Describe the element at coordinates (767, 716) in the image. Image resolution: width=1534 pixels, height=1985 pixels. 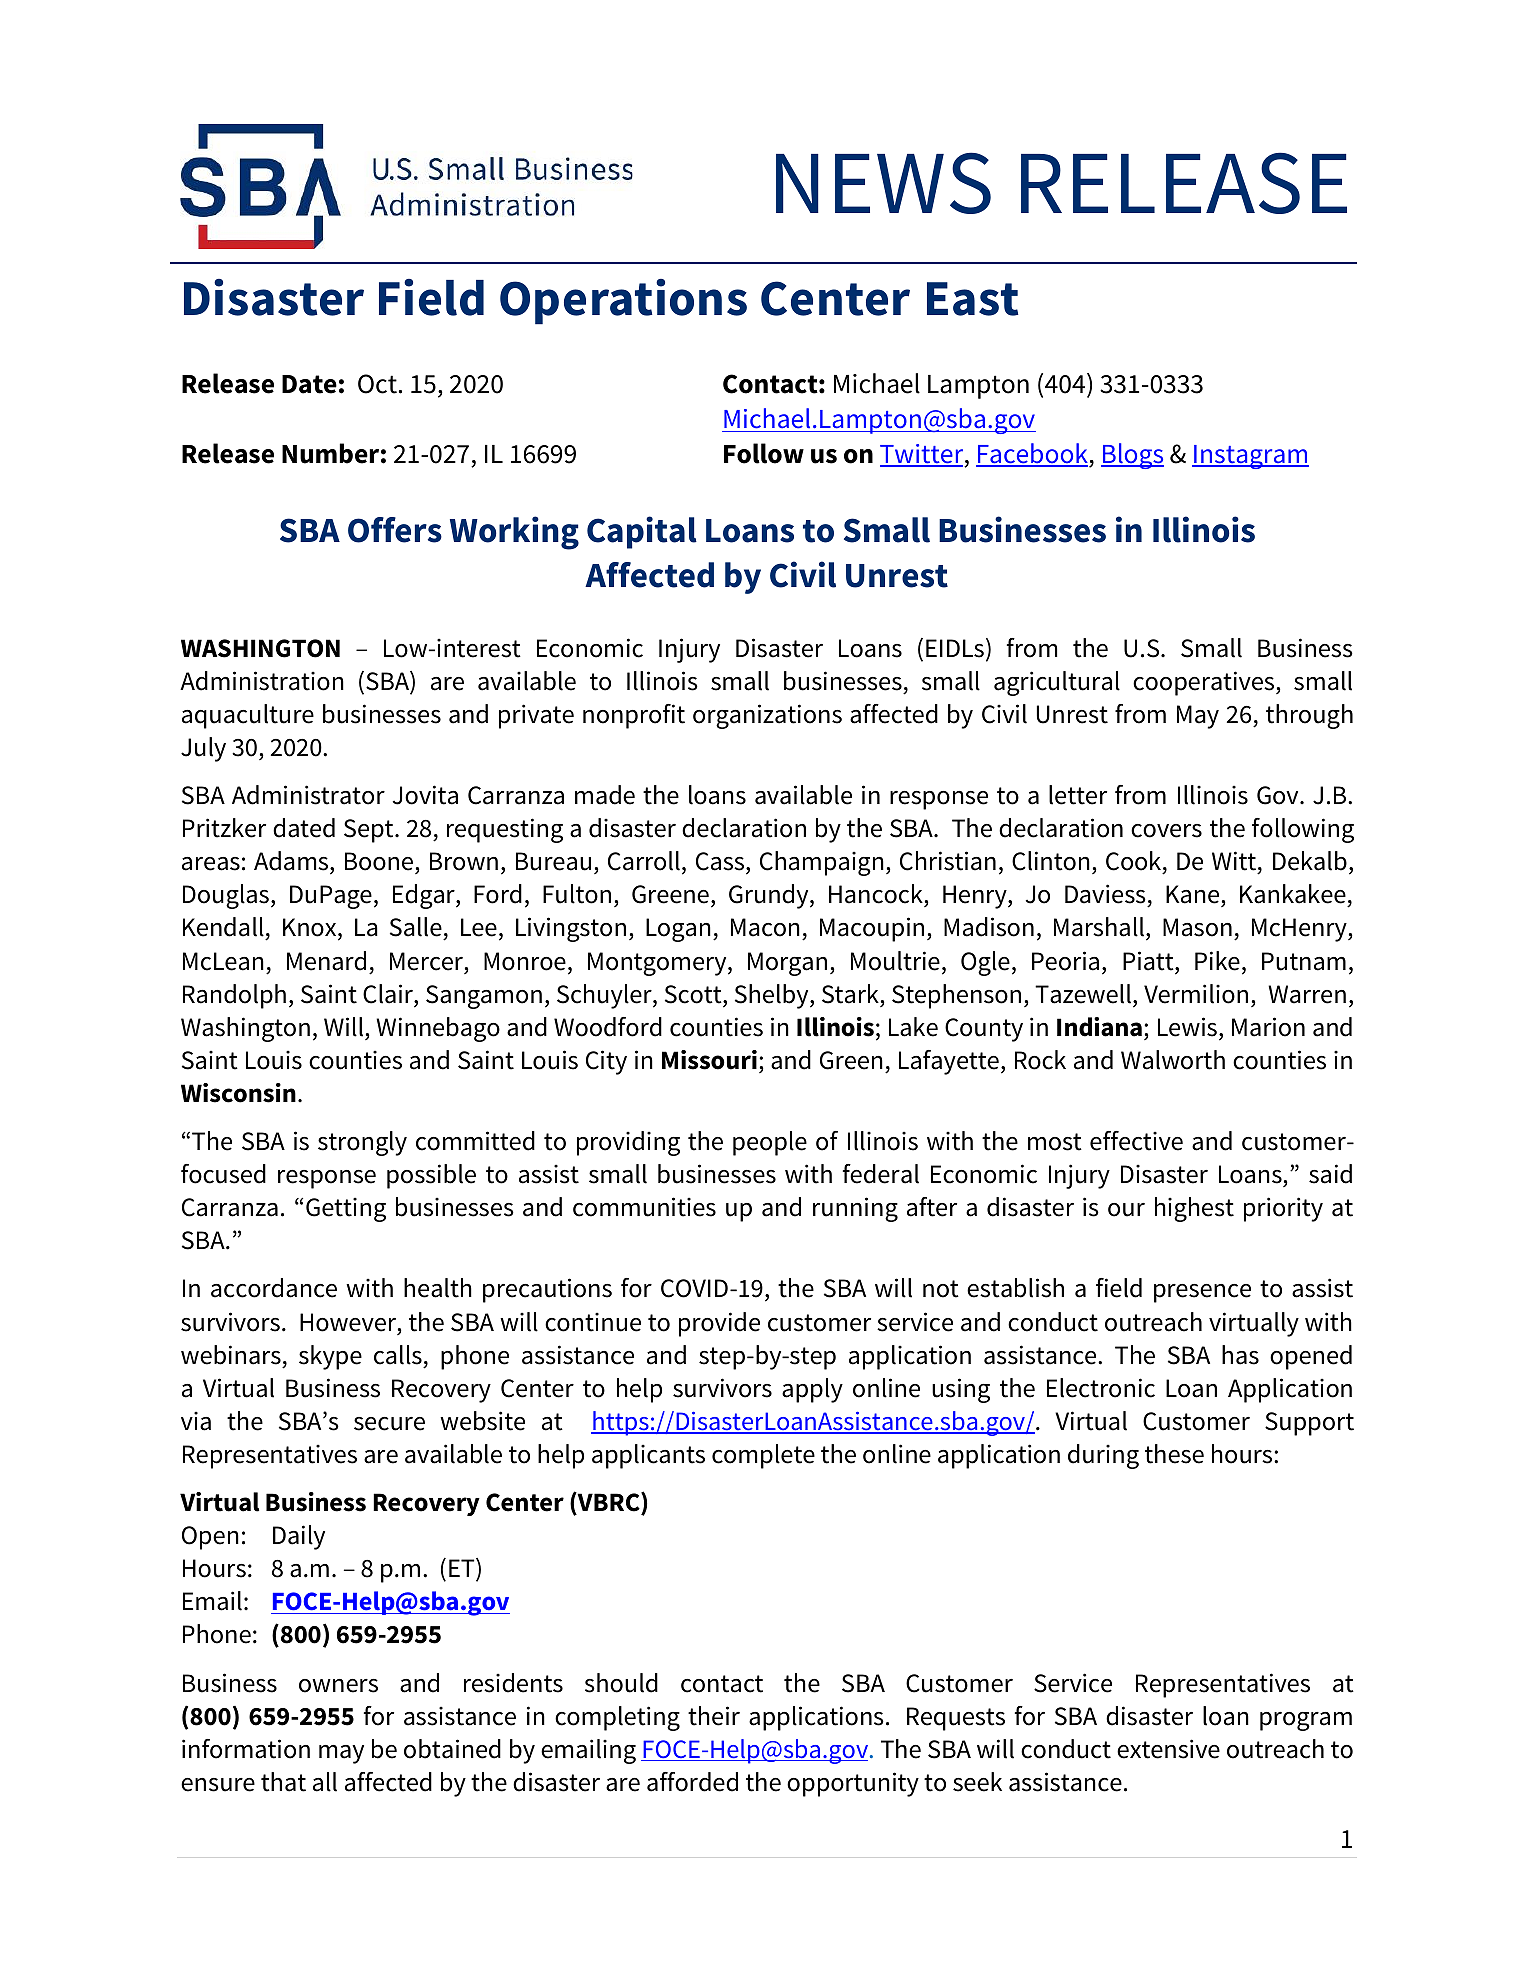
I see `organizations` at that location.
